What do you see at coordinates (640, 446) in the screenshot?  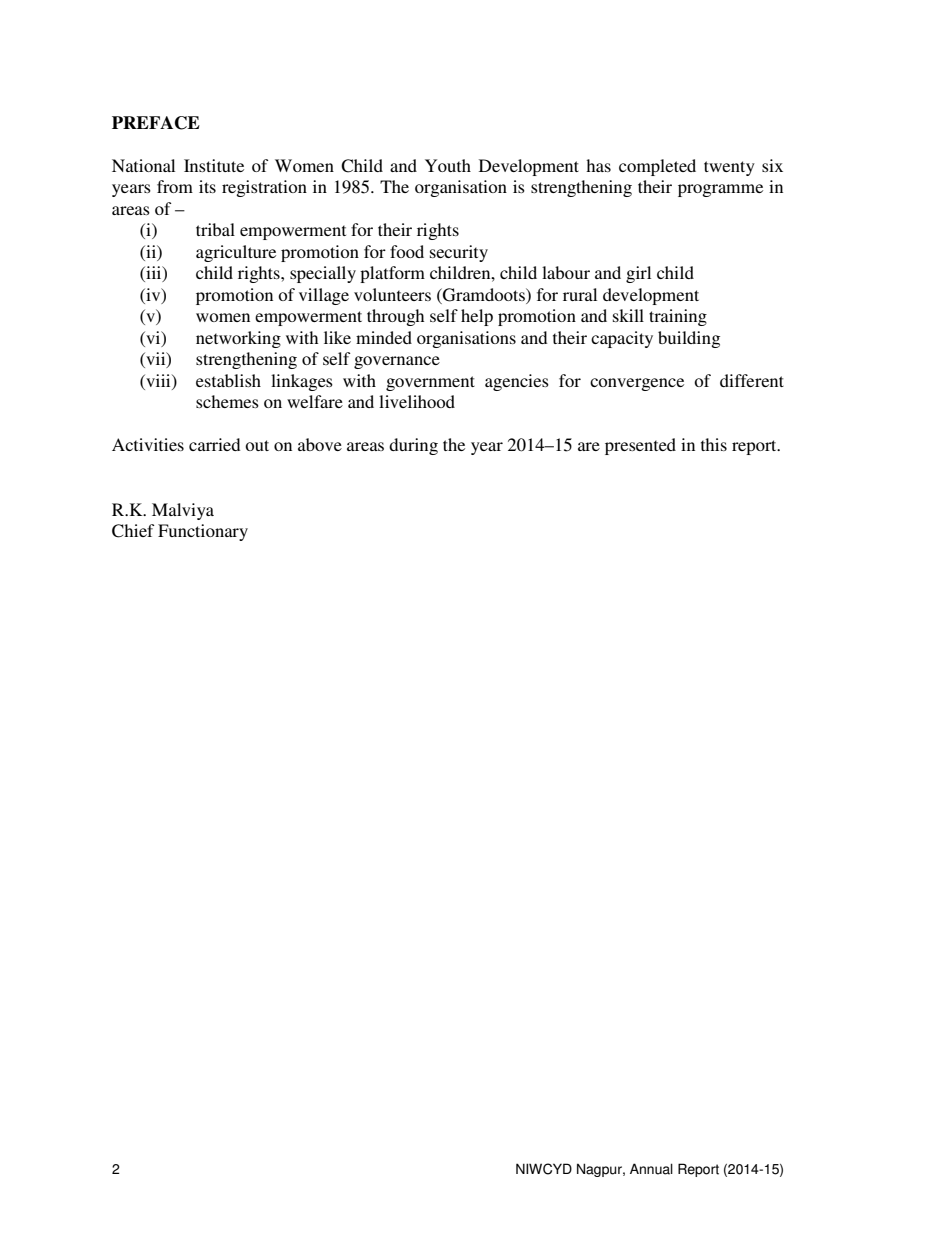 I see `presented` at bounding box center [640, 446].
